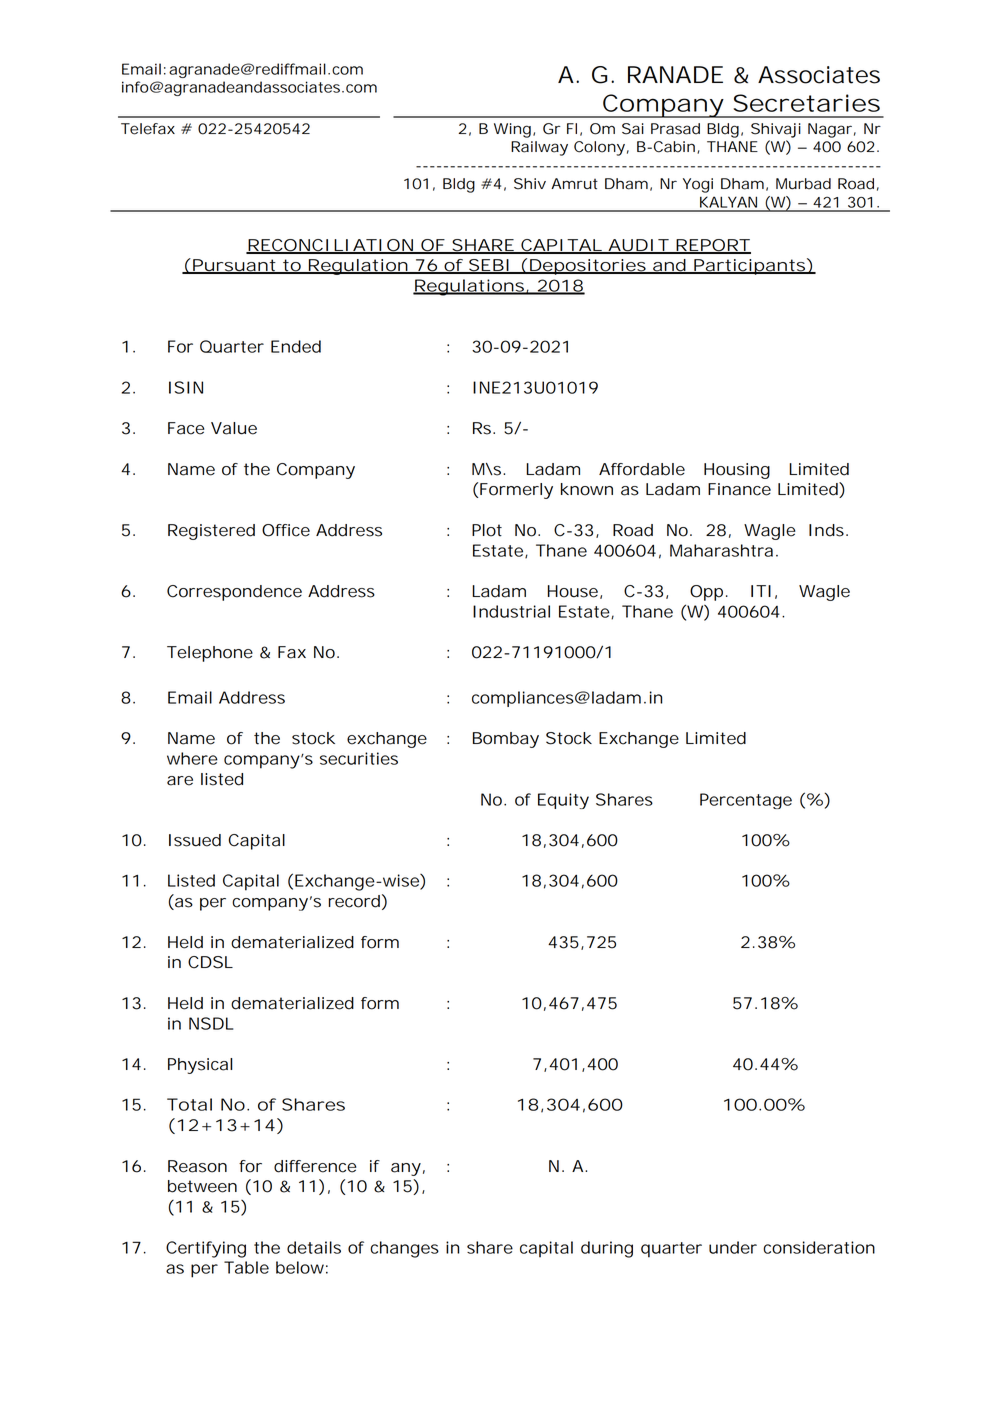 Image resolution: width=998 pixels, height=1411 pixels. What do you see at coordinates (563, 801) in the image?
I see `Equity` at bounding box center [563, 801].
